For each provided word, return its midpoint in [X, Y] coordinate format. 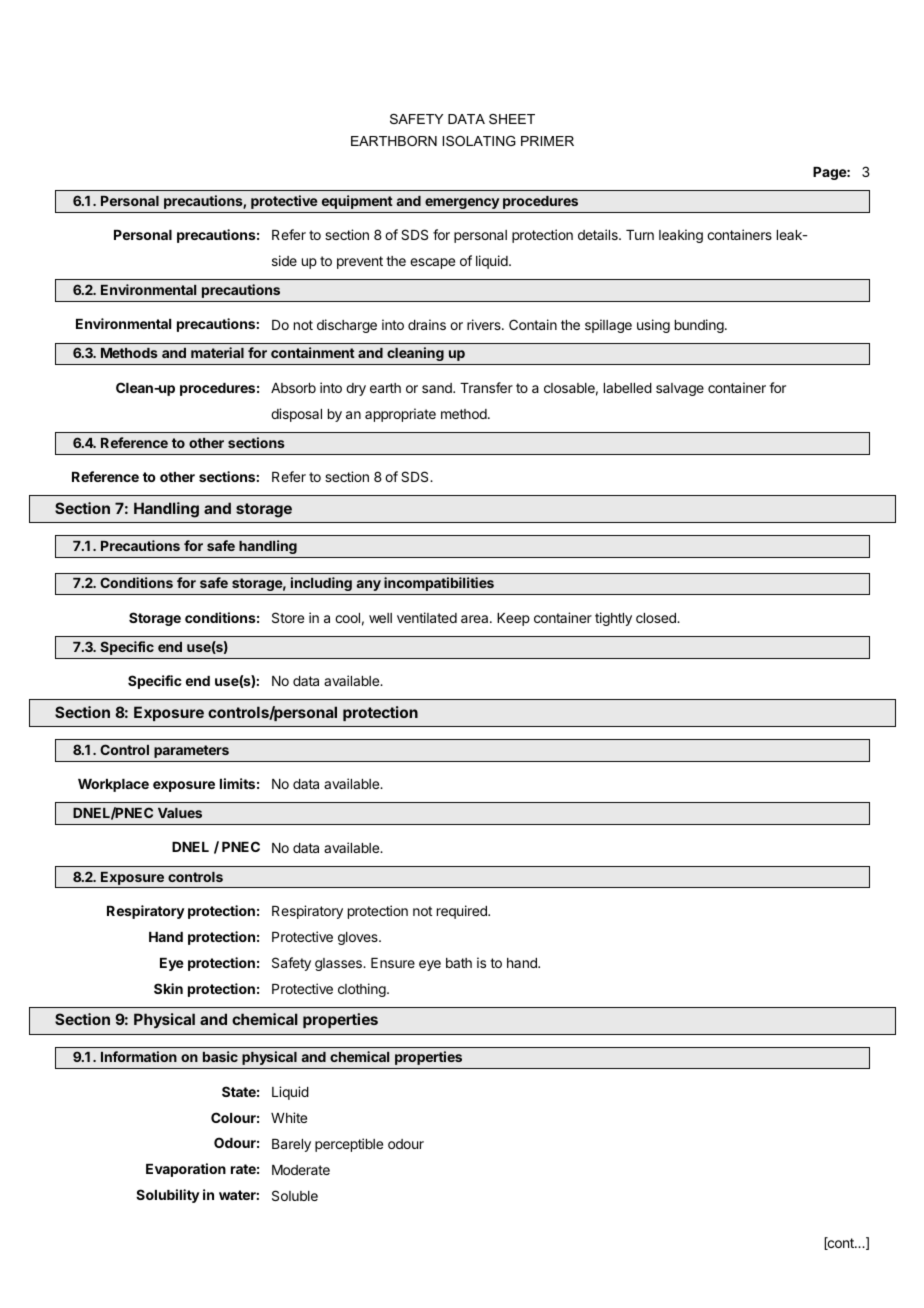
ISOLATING [479, 141]
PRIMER [547, 141]
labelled [628, 388]
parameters [191, 751]
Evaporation [186, 1170]
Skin [168, 988]
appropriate [400, 415]
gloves [359, 938]
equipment [357, 202]
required [463, 912]
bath [459, 963]
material [217, 352]
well [380, 618]
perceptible [349, 1145]
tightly [613, 619]
